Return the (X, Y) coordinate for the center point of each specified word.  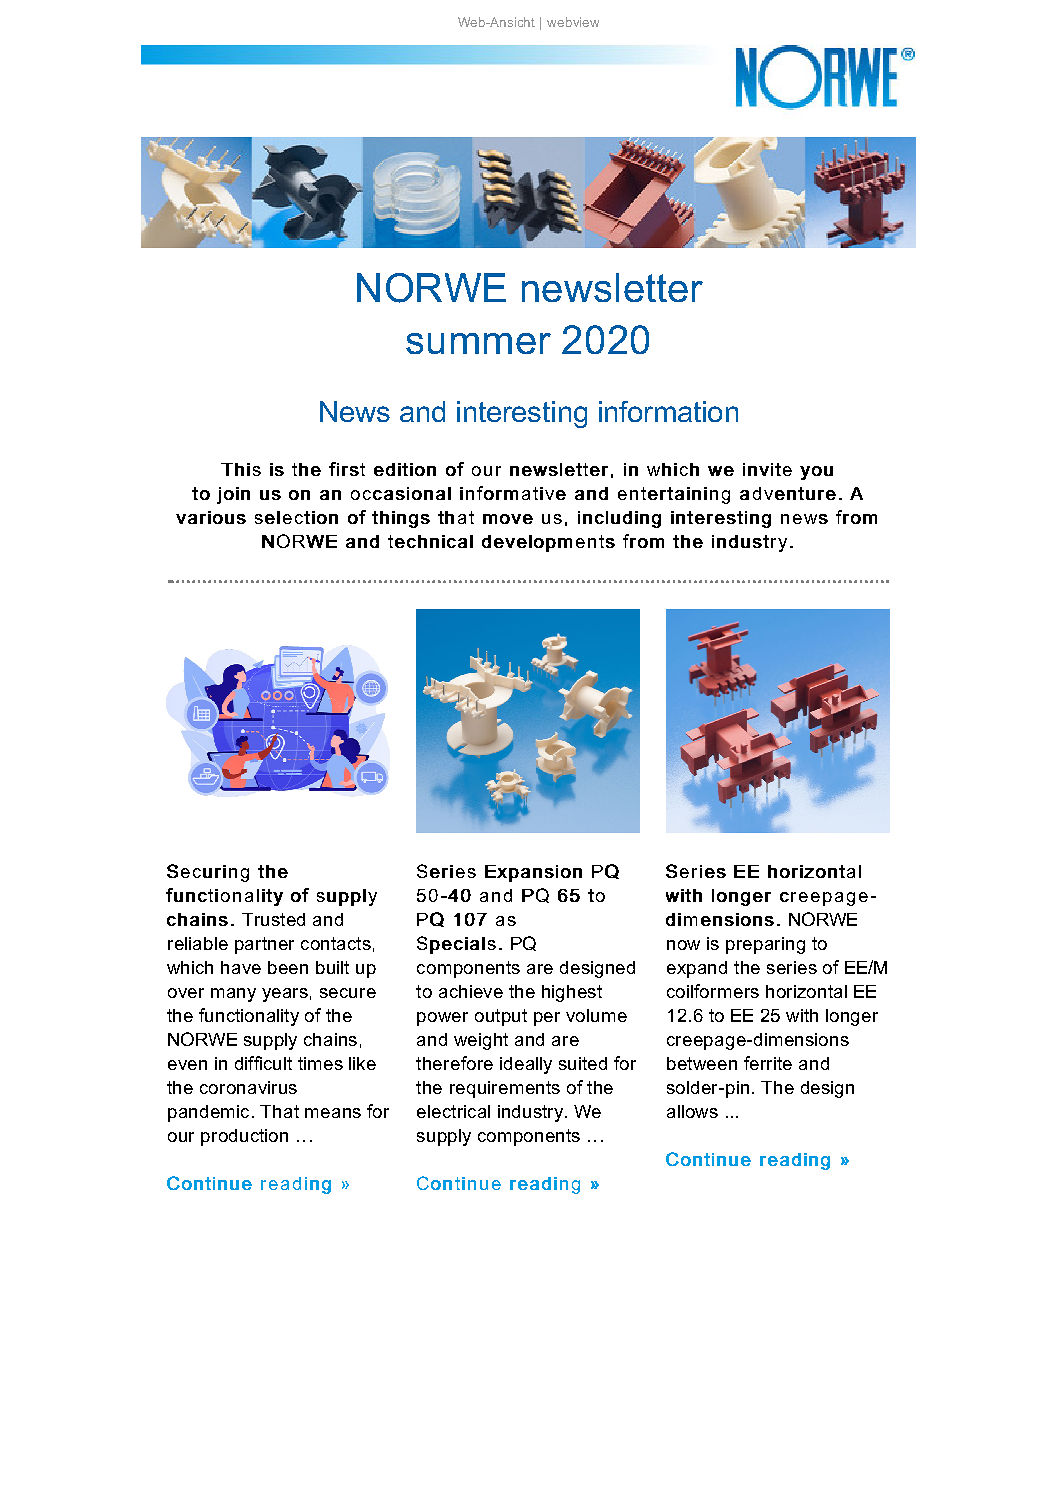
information (668, 411)
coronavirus (248, 1087)
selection (296, 517)
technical (430, 541)
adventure (788, 493)
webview (573, 22)
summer (478, 343)
